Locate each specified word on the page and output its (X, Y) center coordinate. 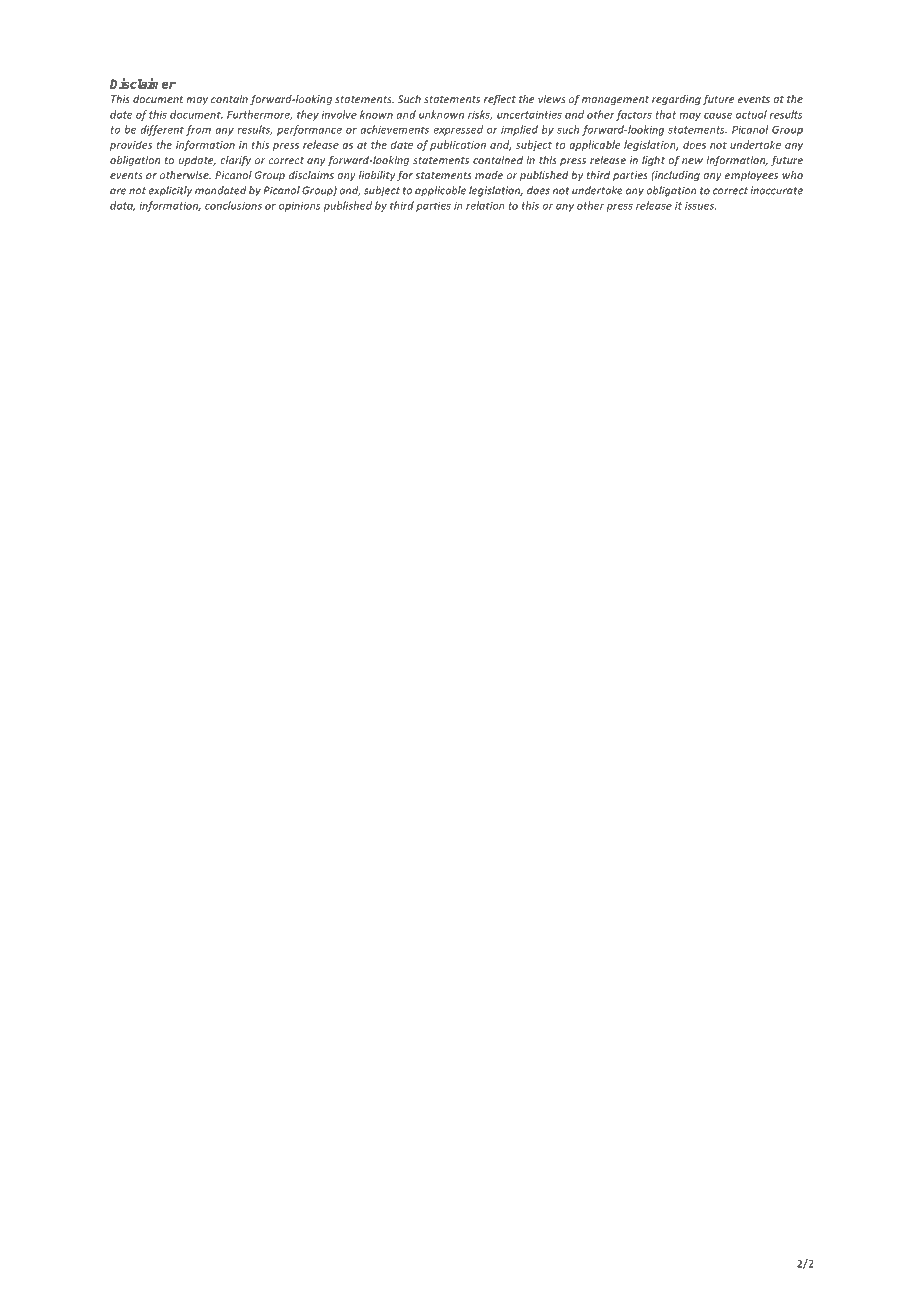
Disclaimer (143, 83)
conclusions (233, 205)
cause (718, 116)
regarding (676, 100)
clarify (235, 161)
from (198, 130)
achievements (394, 129)
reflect (500, 100)
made (489, 175)
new (692, 161)
